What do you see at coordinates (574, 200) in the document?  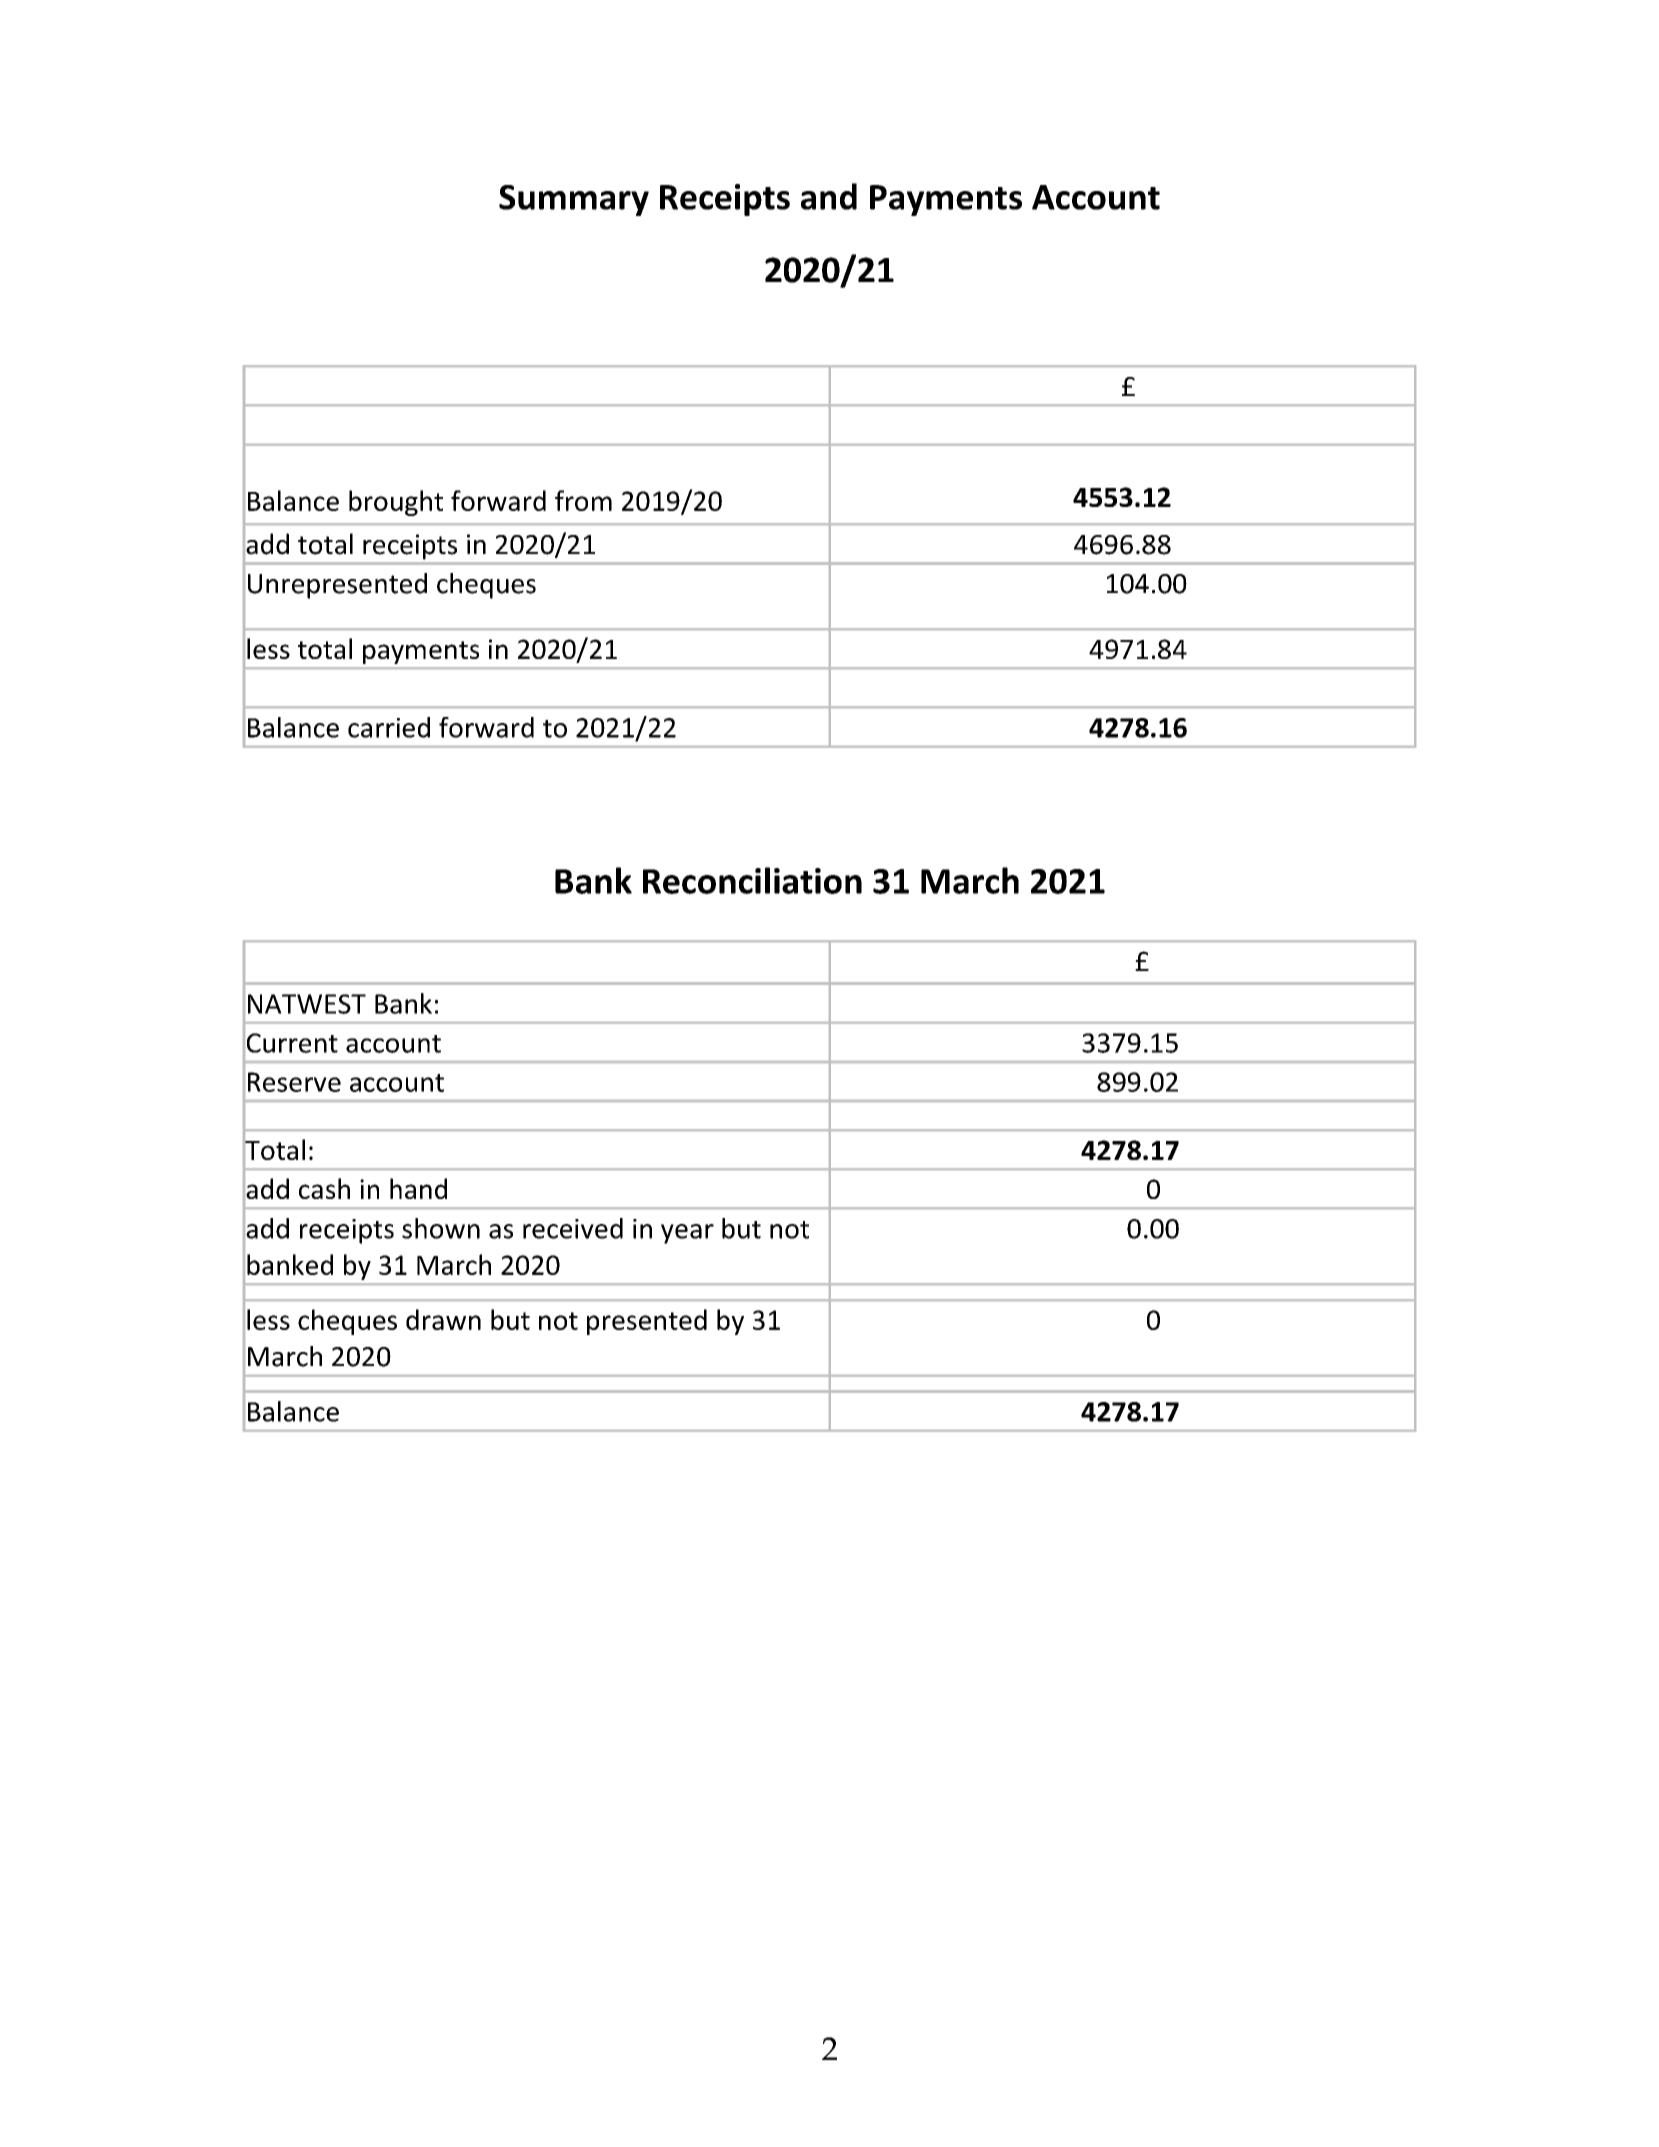 I see `Summary` at bounding box center [574, 200].
